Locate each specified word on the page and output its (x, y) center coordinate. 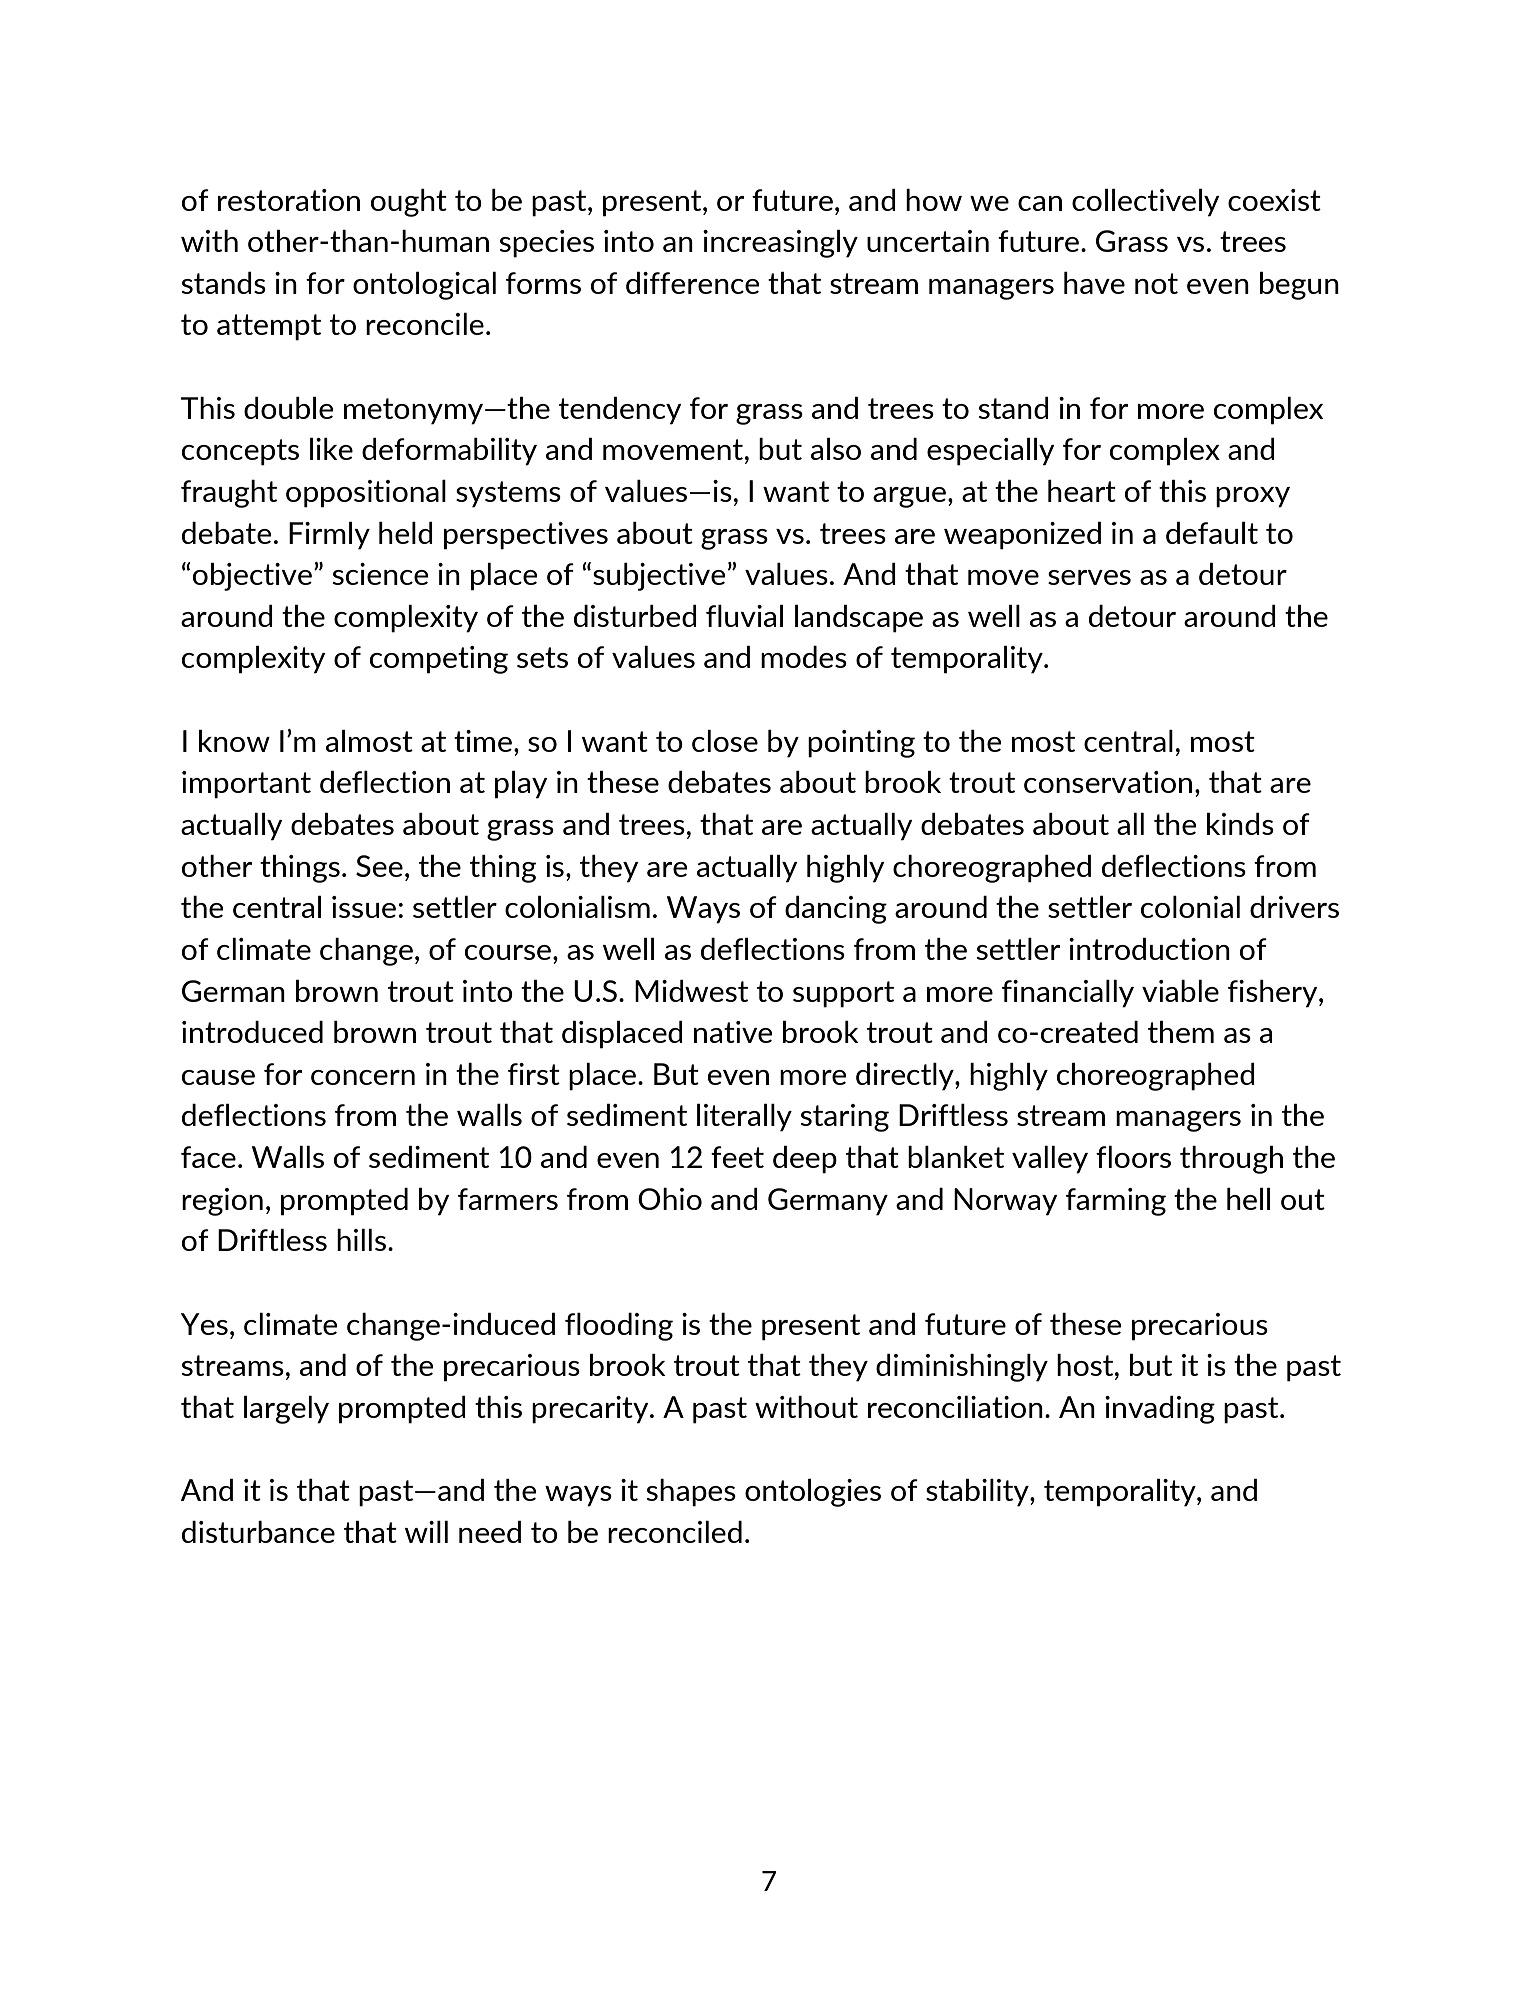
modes (804, 657)
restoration (289, 200)
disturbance (258, 1532)
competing (439, 660)
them (1181, 1032)
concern (363, 1077)
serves (1089, 577)
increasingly (780, 244)
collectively (1146, 203)
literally (744, 1118)
